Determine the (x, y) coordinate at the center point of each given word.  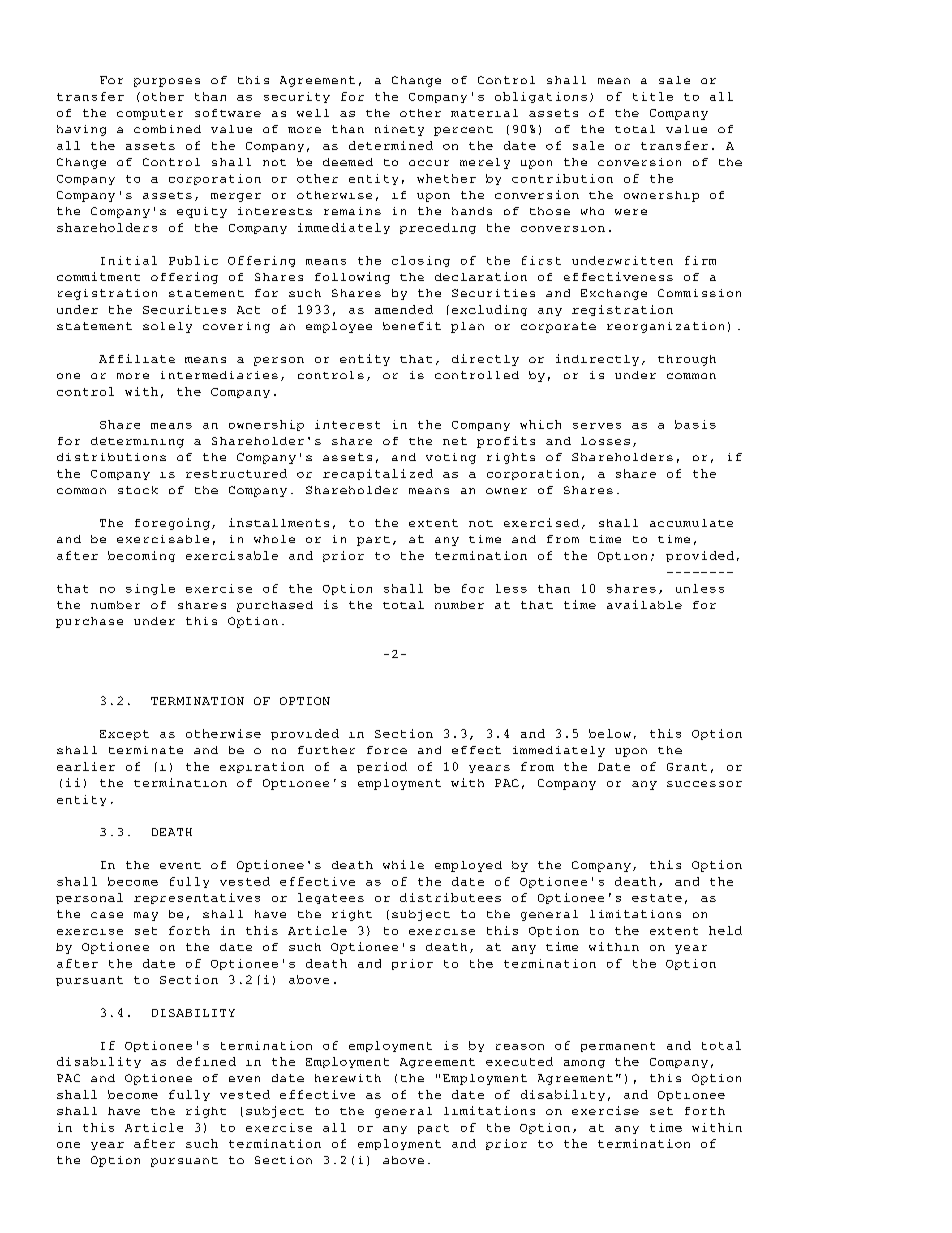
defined (206, 1061)
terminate (146, 750)
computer (150, 114)
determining (137, 442)
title (653, 96)
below (610, 733)
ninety (399, 130)
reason (520, 1047)
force (387, 750)
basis (695, 424)
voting (451, 458)
